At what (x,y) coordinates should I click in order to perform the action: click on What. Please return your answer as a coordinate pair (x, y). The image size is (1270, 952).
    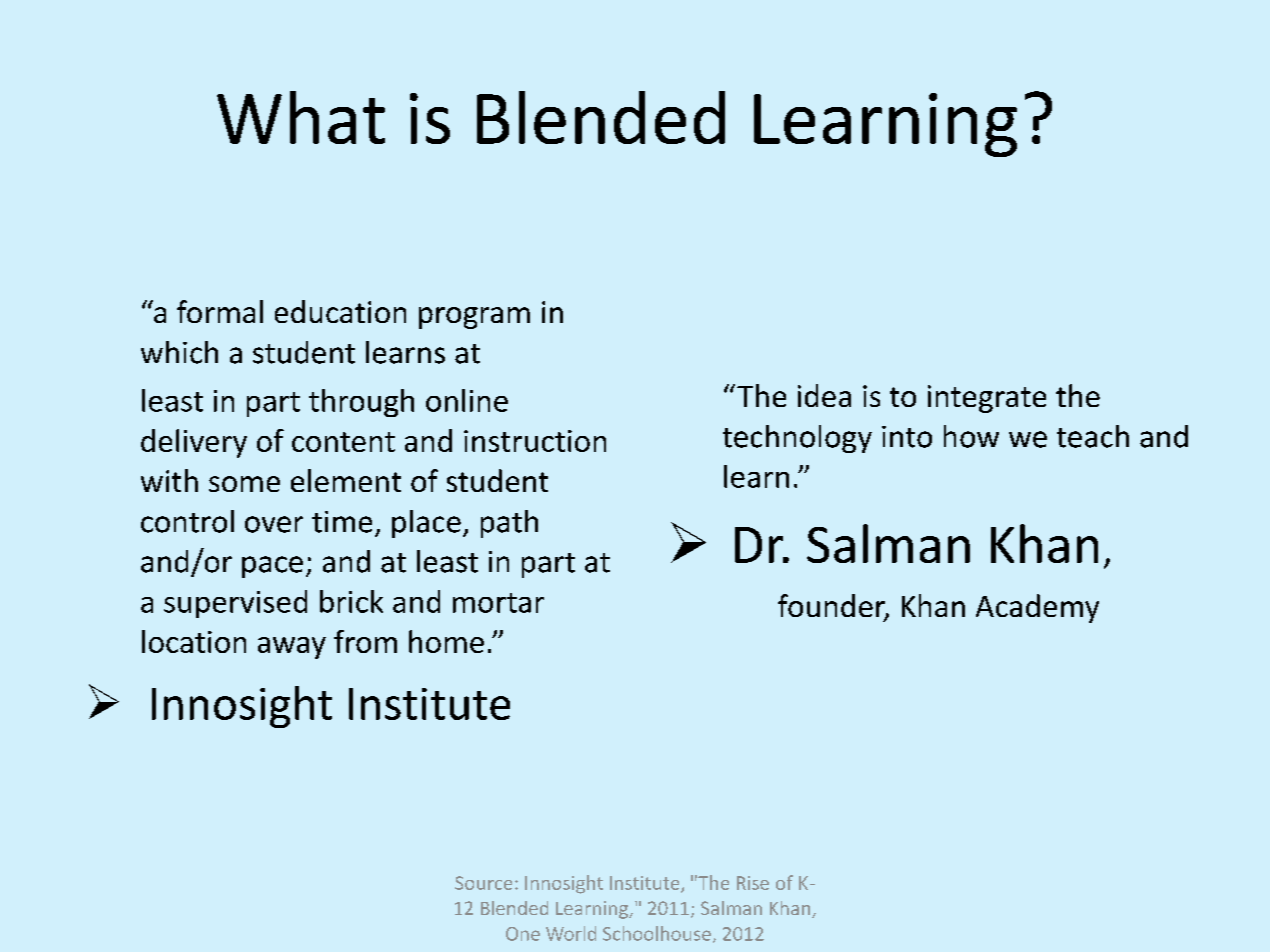
    Looking at the image, I should click on (301, 117).
